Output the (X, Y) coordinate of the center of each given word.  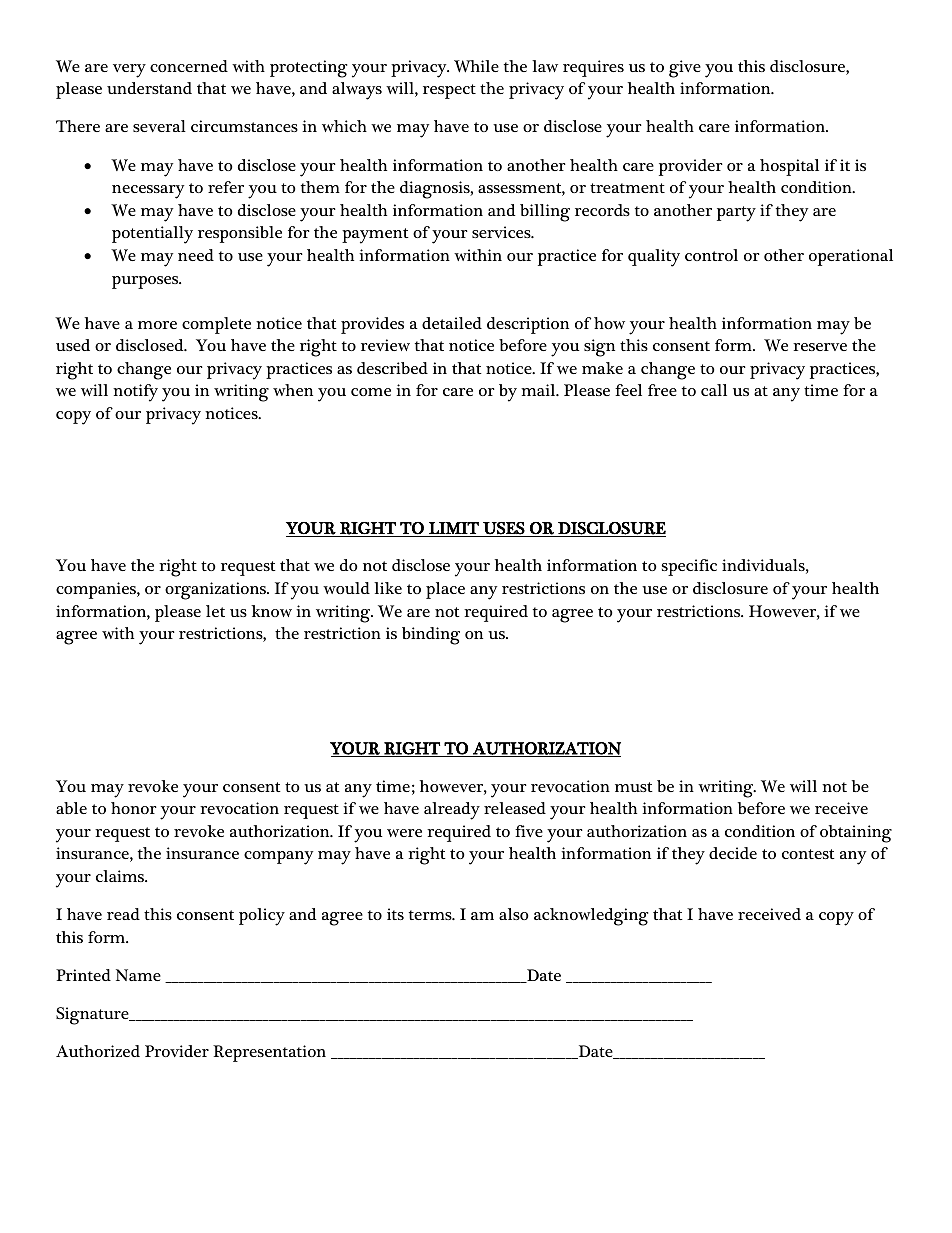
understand (149, 88)
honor (134, 808)
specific (689, 567)
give (685, 69)
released (515, 808)
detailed (452, 323)
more (157, 325)
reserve (820, 347)
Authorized (98, 1051)
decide (733, 853)
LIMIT (454, 528)
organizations (217, 591)
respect (449, 91)
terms (431, 915)
